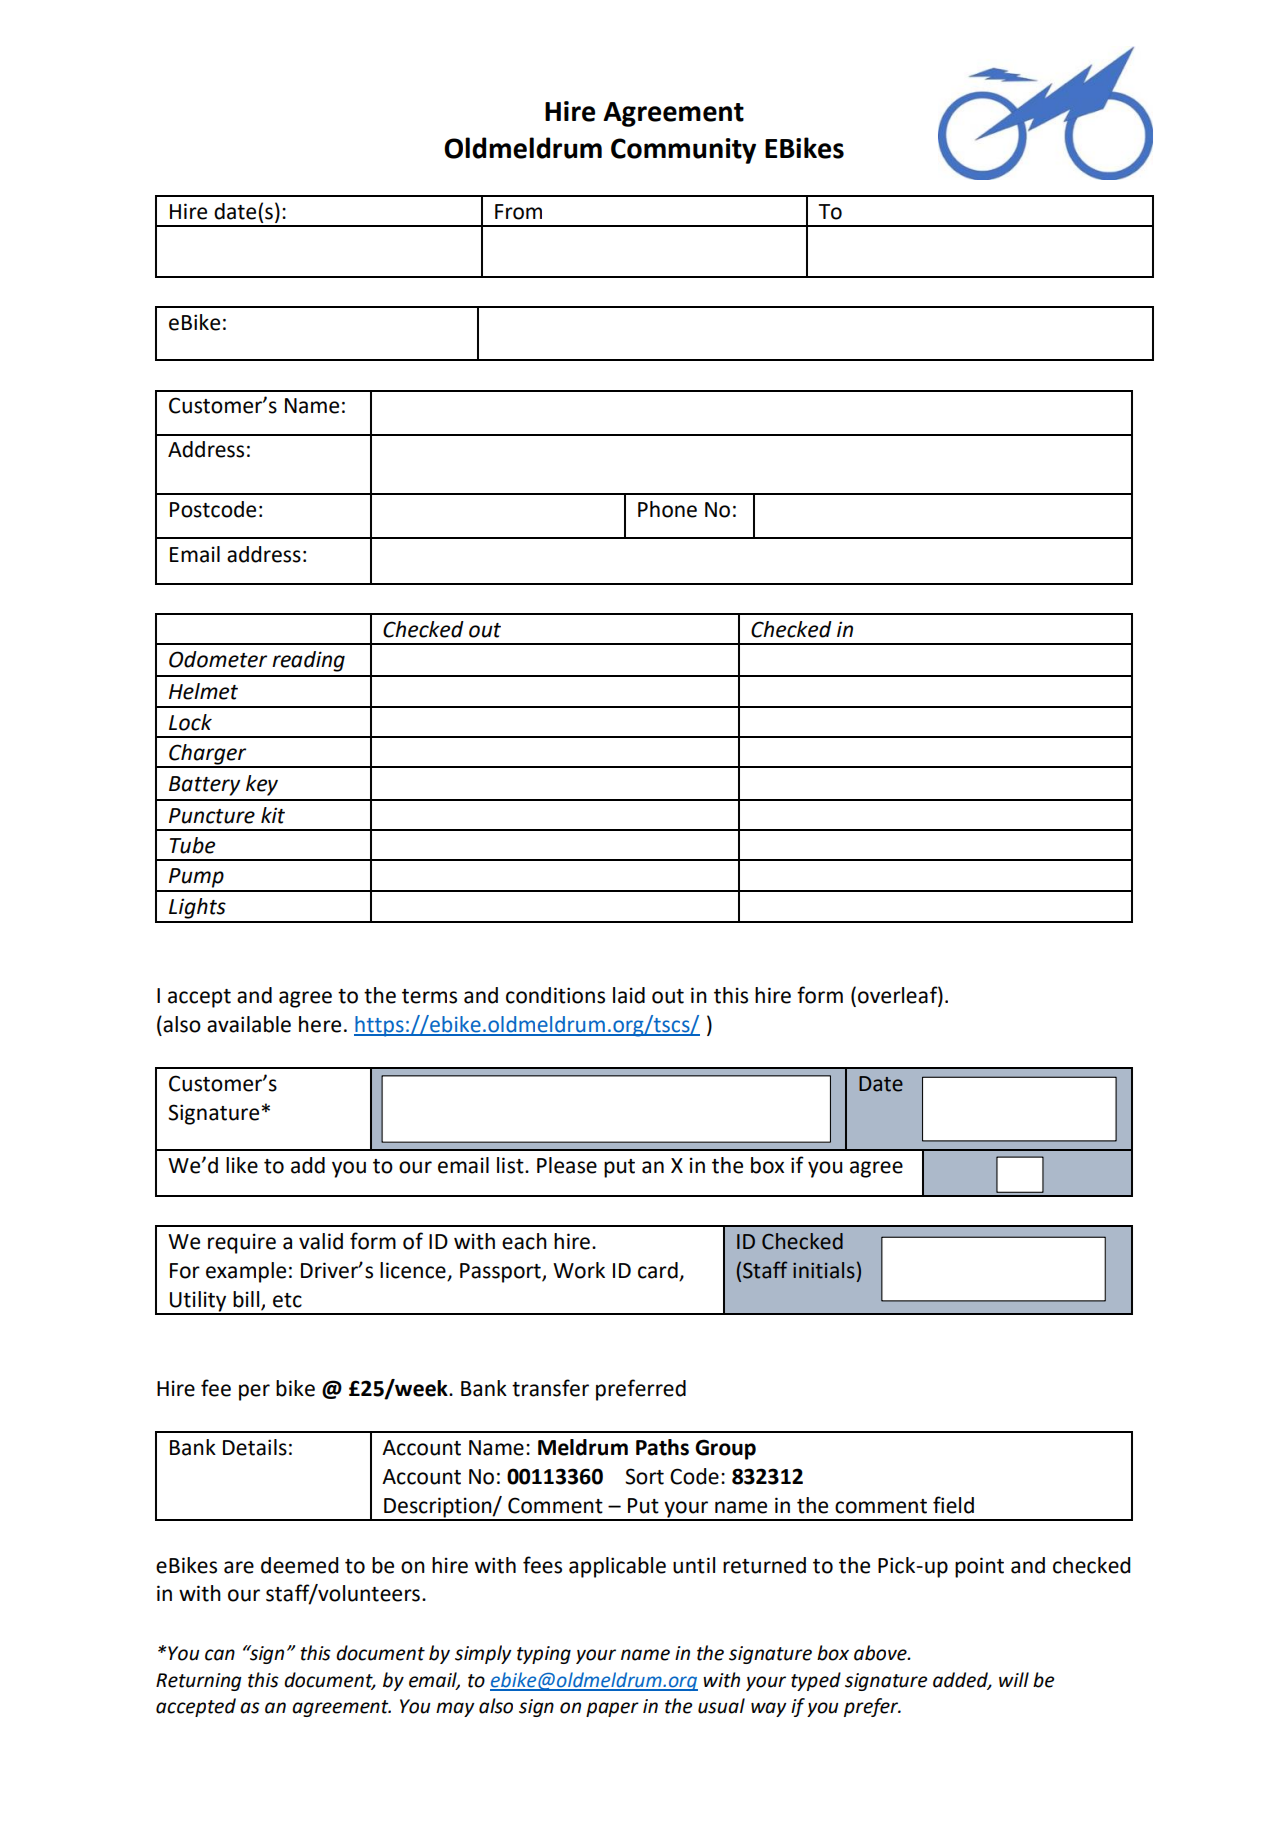 This screenshot has width=1288, height=1822. Describe the element at coordinates (555, 995) in the screenshot. I see `conditions` at that location.
